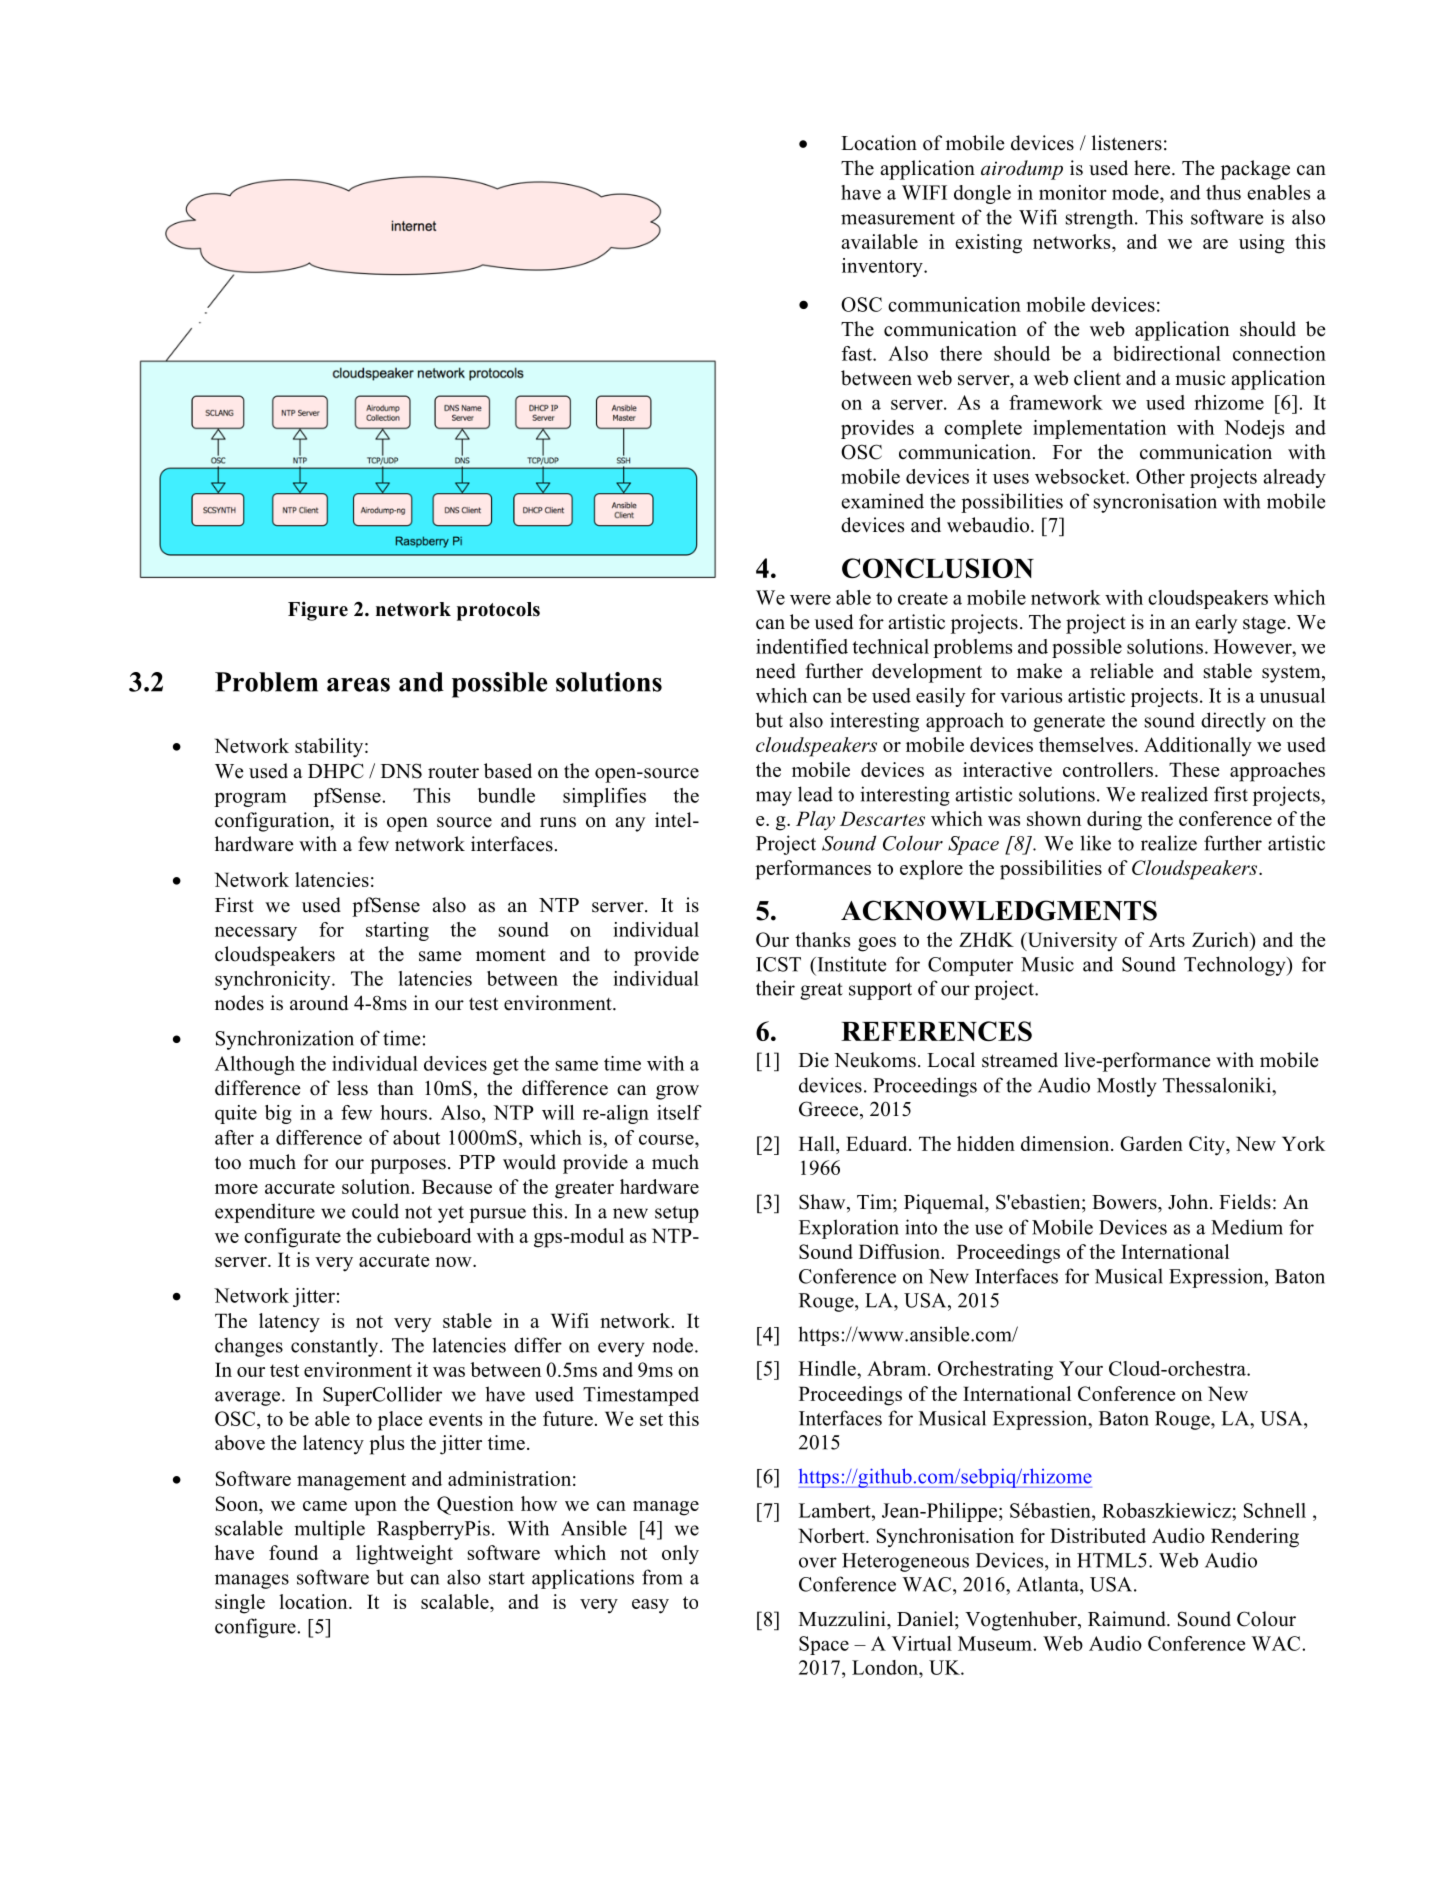  Describe the element at coordinates (898, 218) in the screenshot. I see `measurement` at that location.
